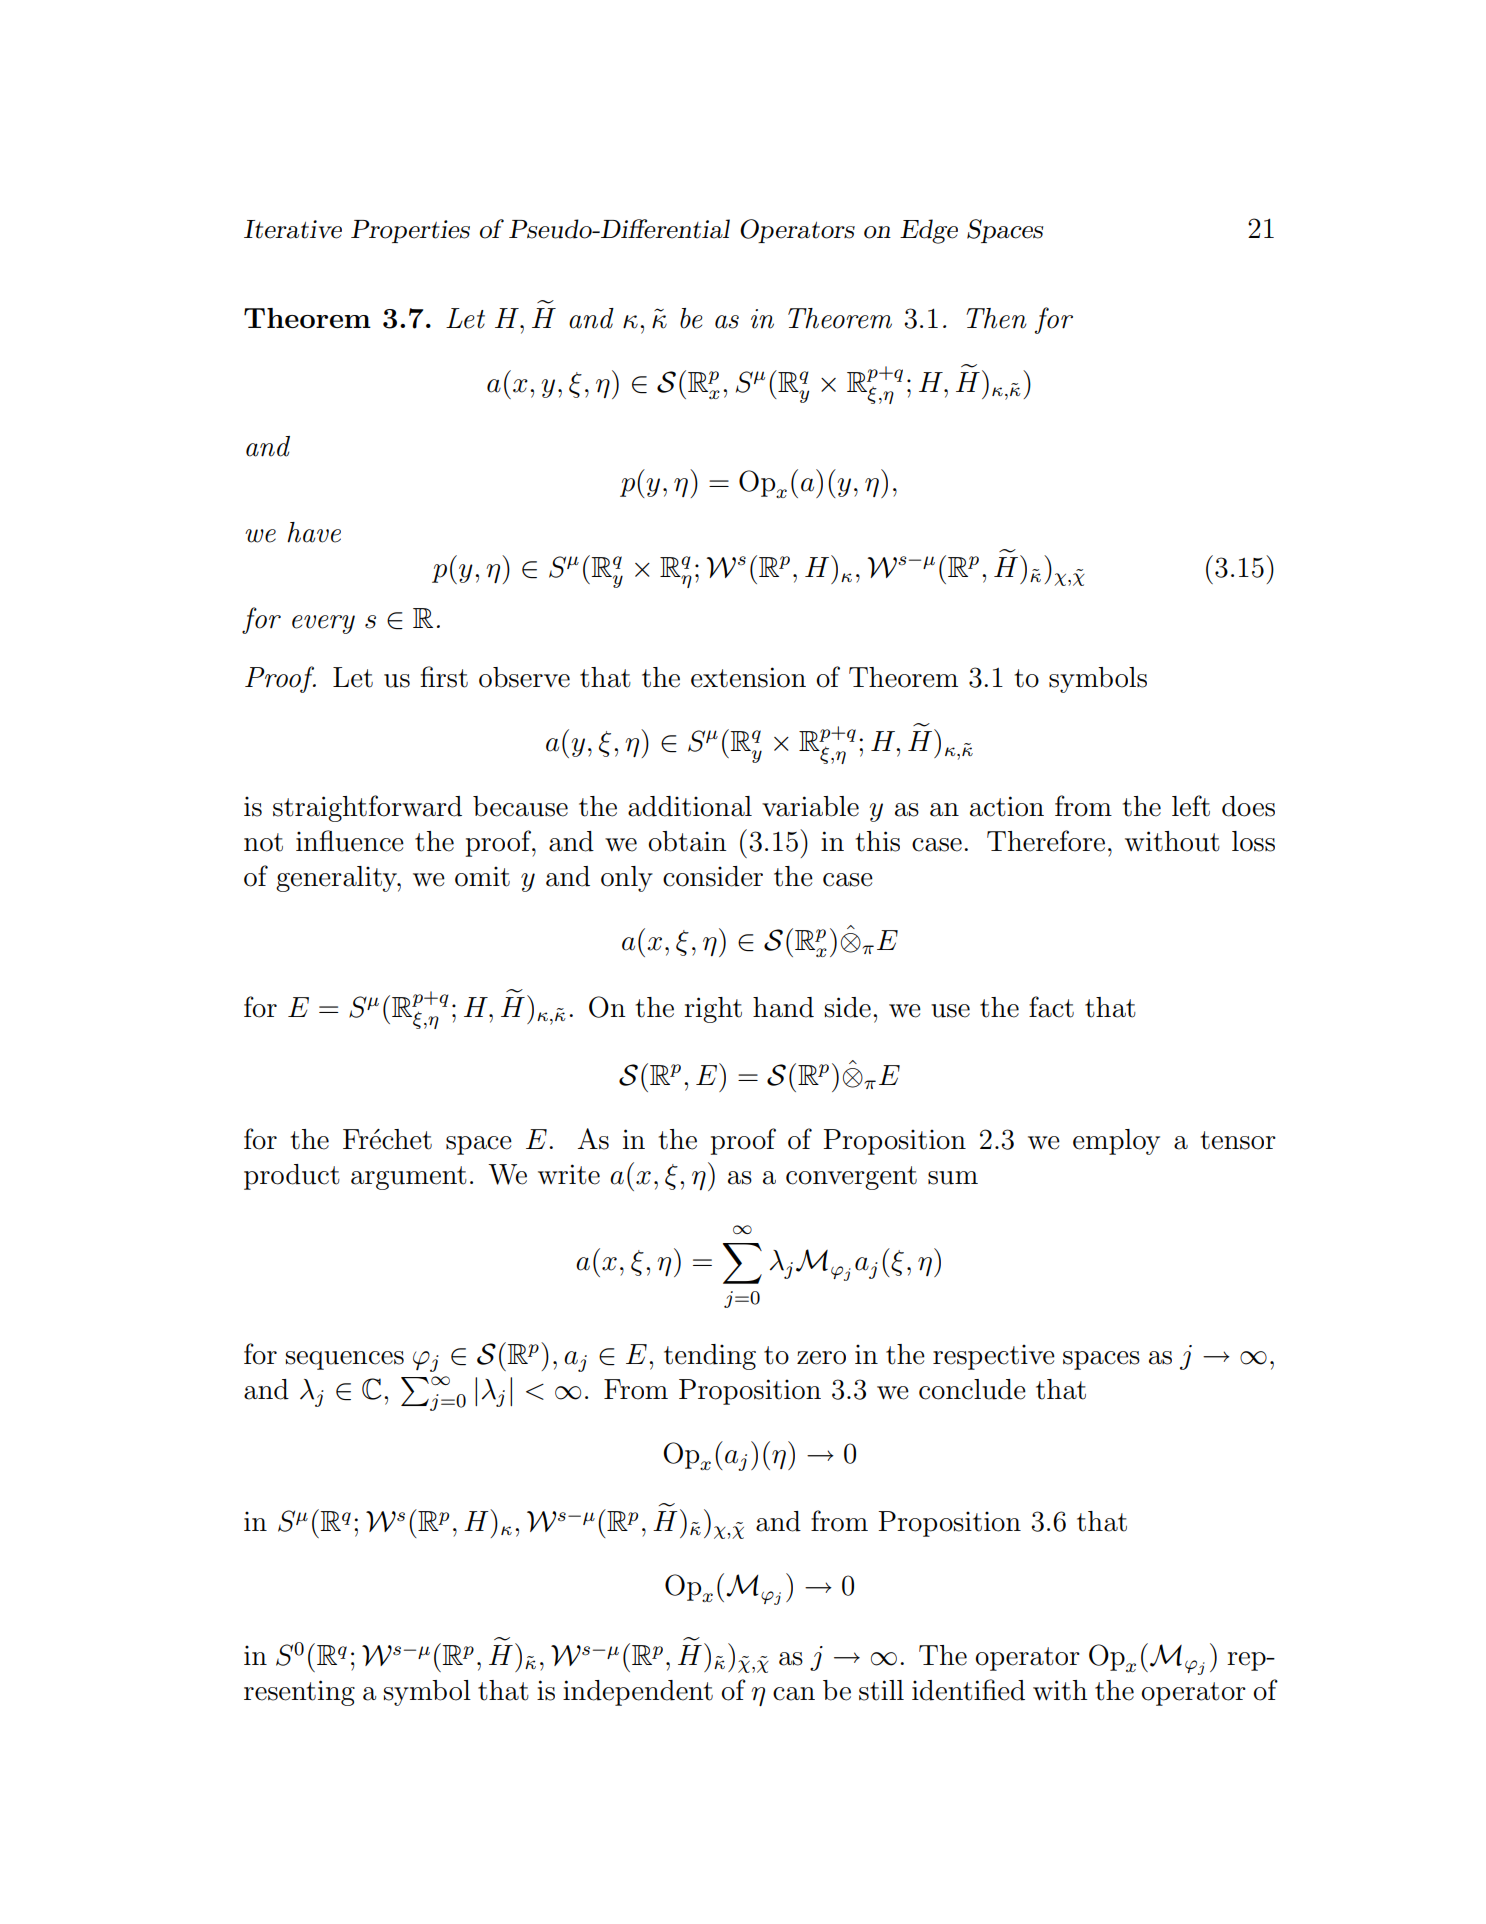  Describe the element at coordinates (410, 231) in the screenshot. I see `Properties` at that location.
